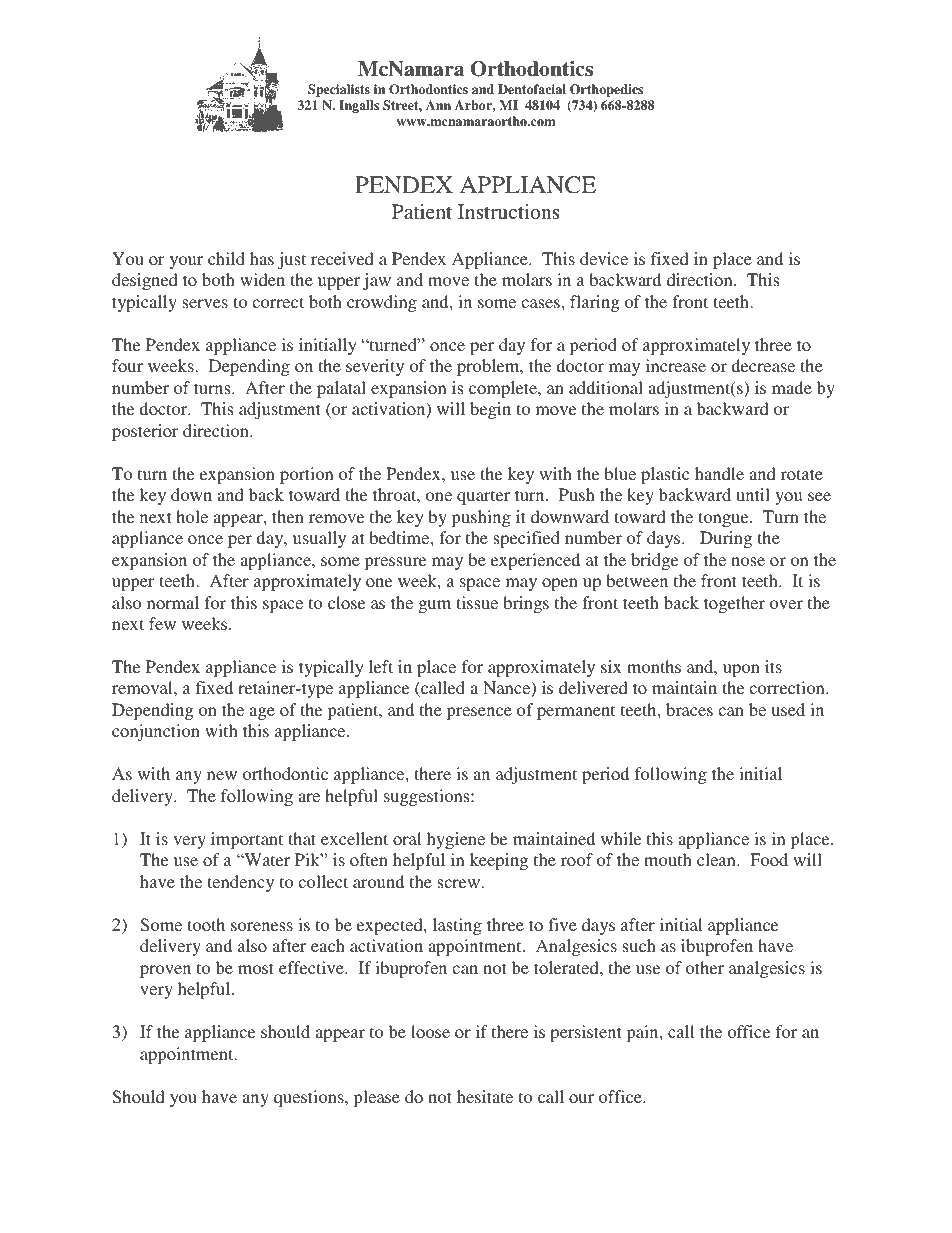  Describe the element at coordinates (734, 604) in the screenshot. I see `together` at that location.
